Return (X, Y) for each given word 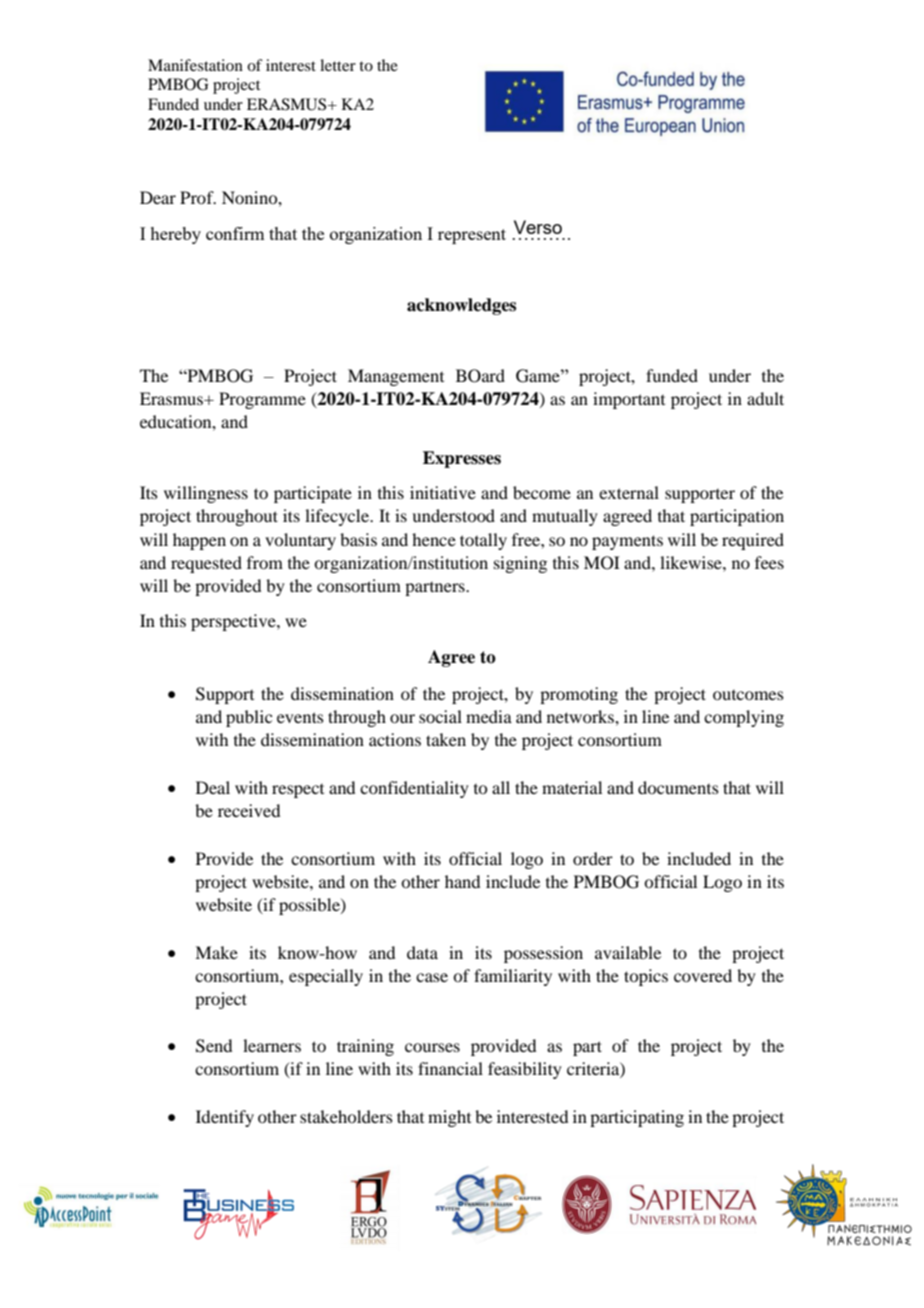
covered (703, 975)
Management (396, 377)
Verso (538, 227)
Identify (225, 1118)
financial (450, 1068)
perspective (234, 622)
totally (483, 541)
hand (462, 881)
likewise (692, 562)
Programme (262, 400)
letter (338, 65)
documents (678, 787)
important (629, 400)
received (249, 810)
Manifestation (195, 65)
